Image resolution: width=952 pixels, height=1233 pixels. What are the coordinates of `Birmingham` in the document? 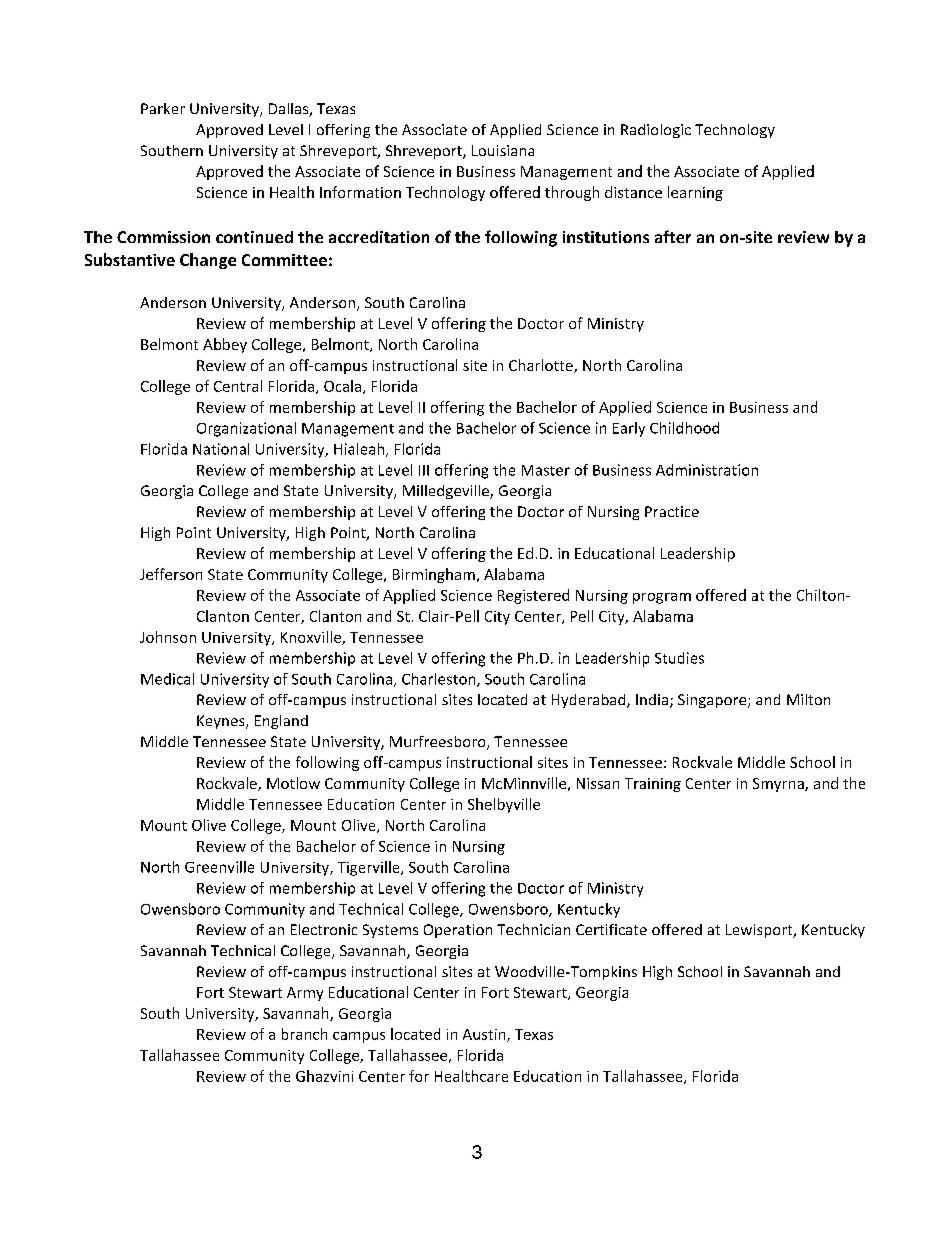 It's located at (434, 575).
